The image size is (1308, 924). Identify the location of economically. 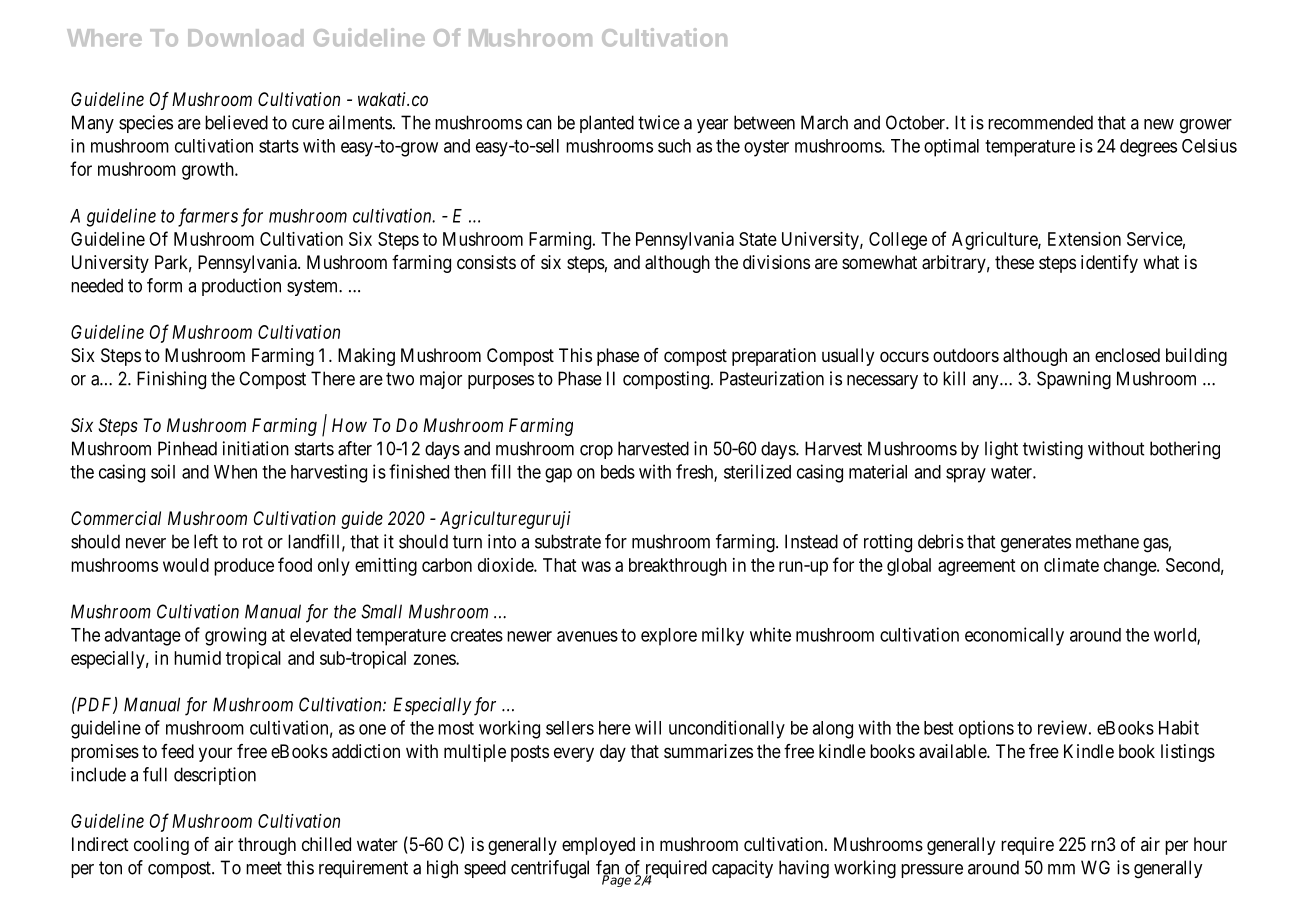
(1014, 636).
